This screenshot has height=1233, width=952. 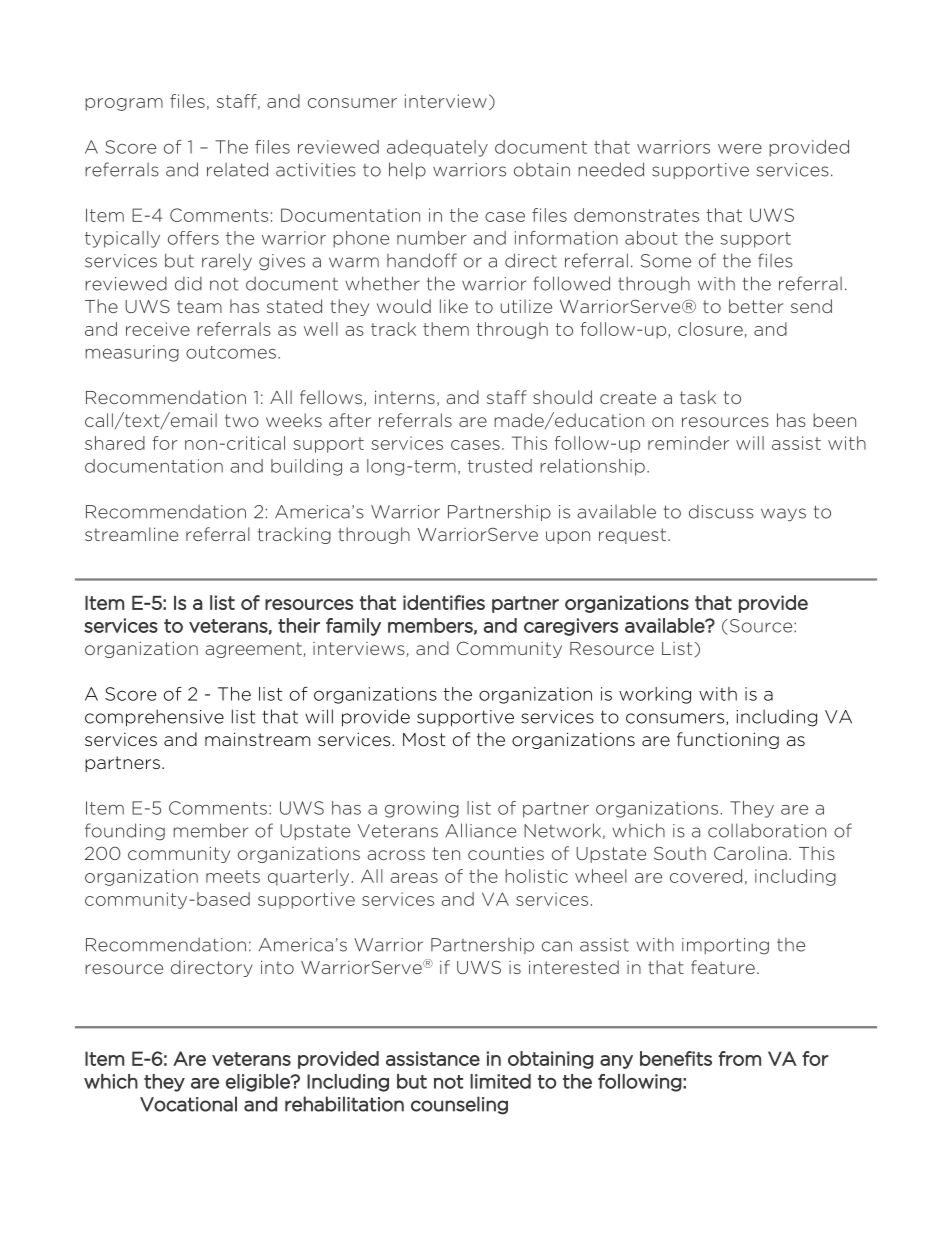 I want to click on limited, so click(x=500, y=1081).
